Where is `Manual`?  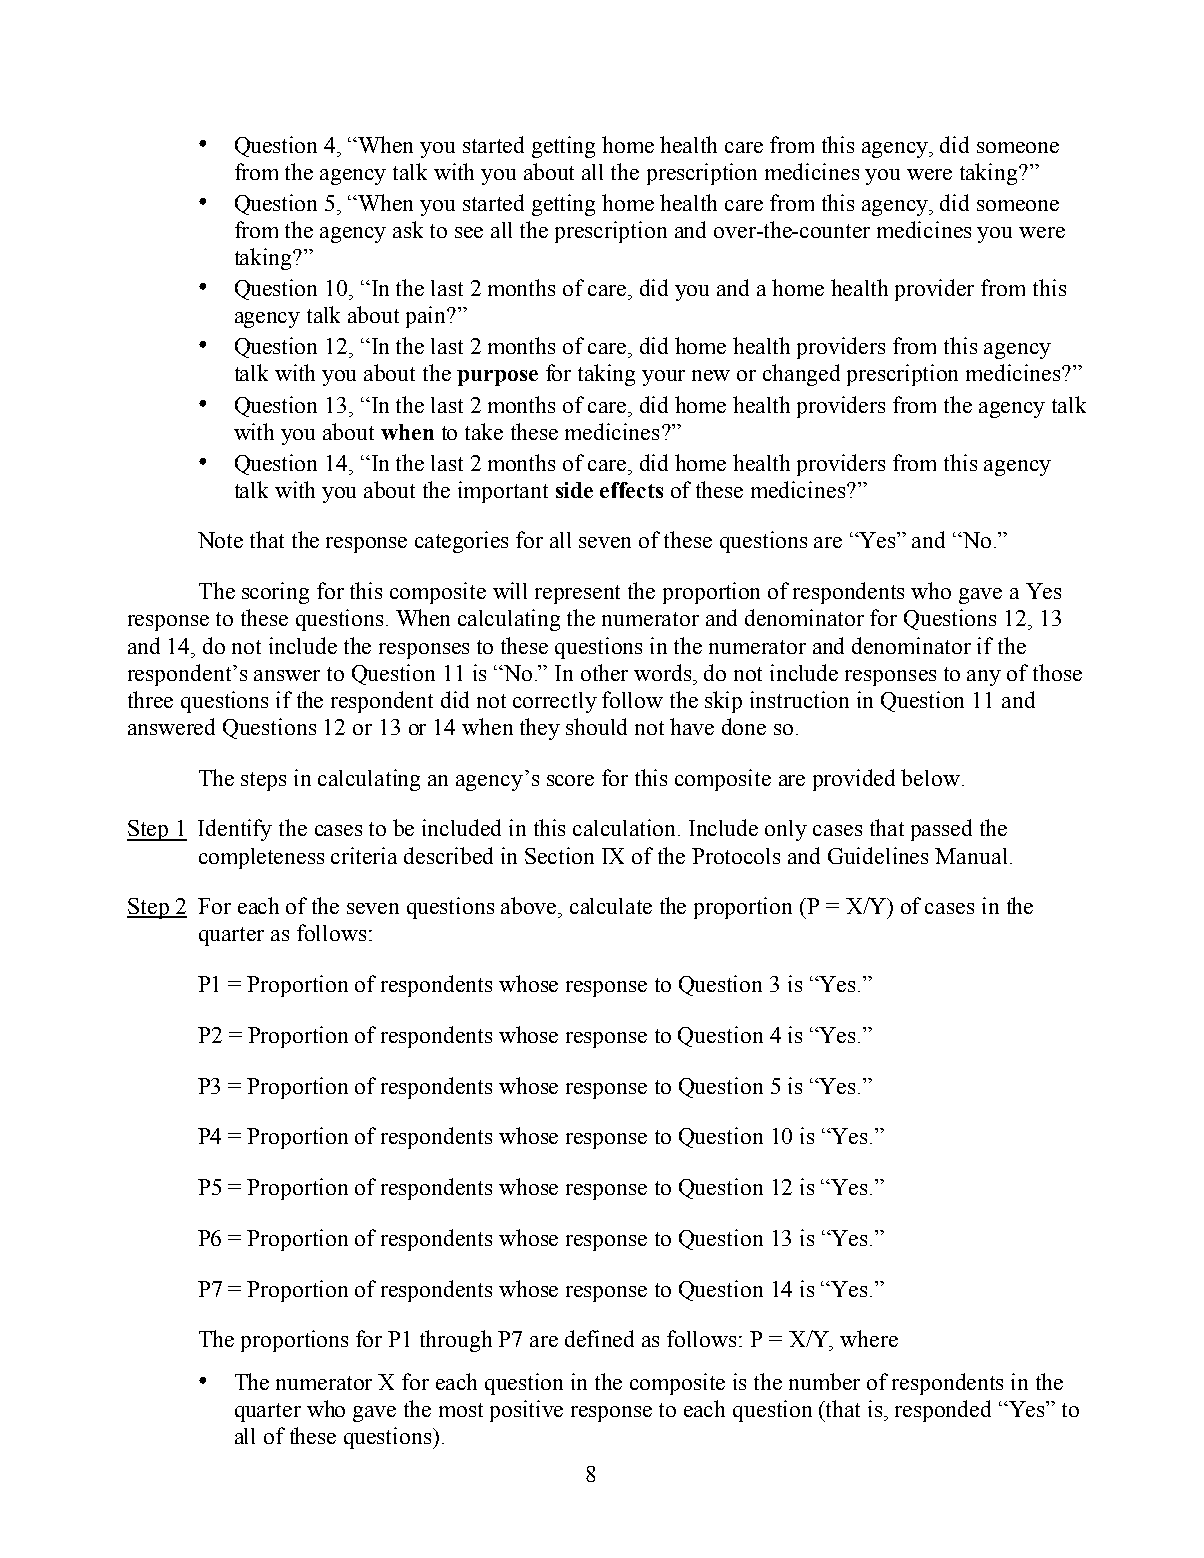
Manual is located at coordinates (971, 856).
